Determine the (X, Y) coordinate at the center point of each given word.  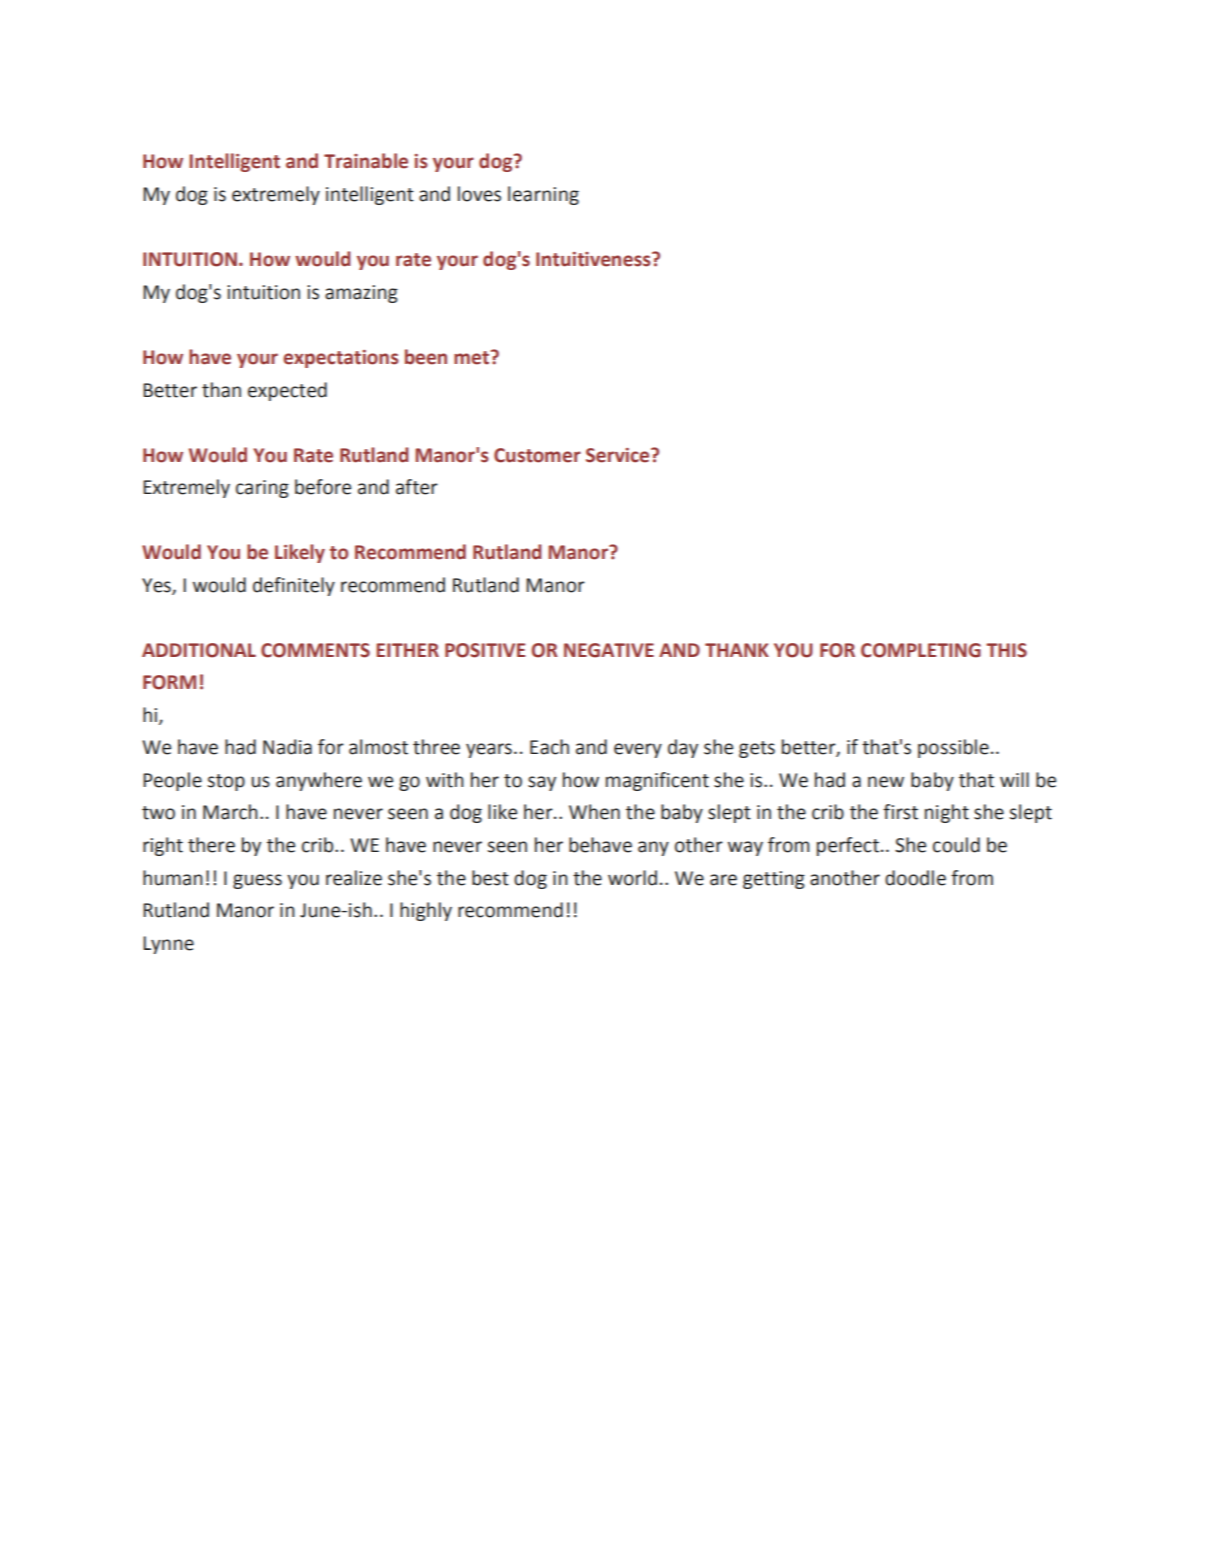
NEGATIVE (609, 650)
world (632, 878)
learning (543, 195)
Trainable (366, 161)
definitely (294, 586)
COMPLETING (921, 650)
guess (257, 881)
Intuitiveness (594, 259)
